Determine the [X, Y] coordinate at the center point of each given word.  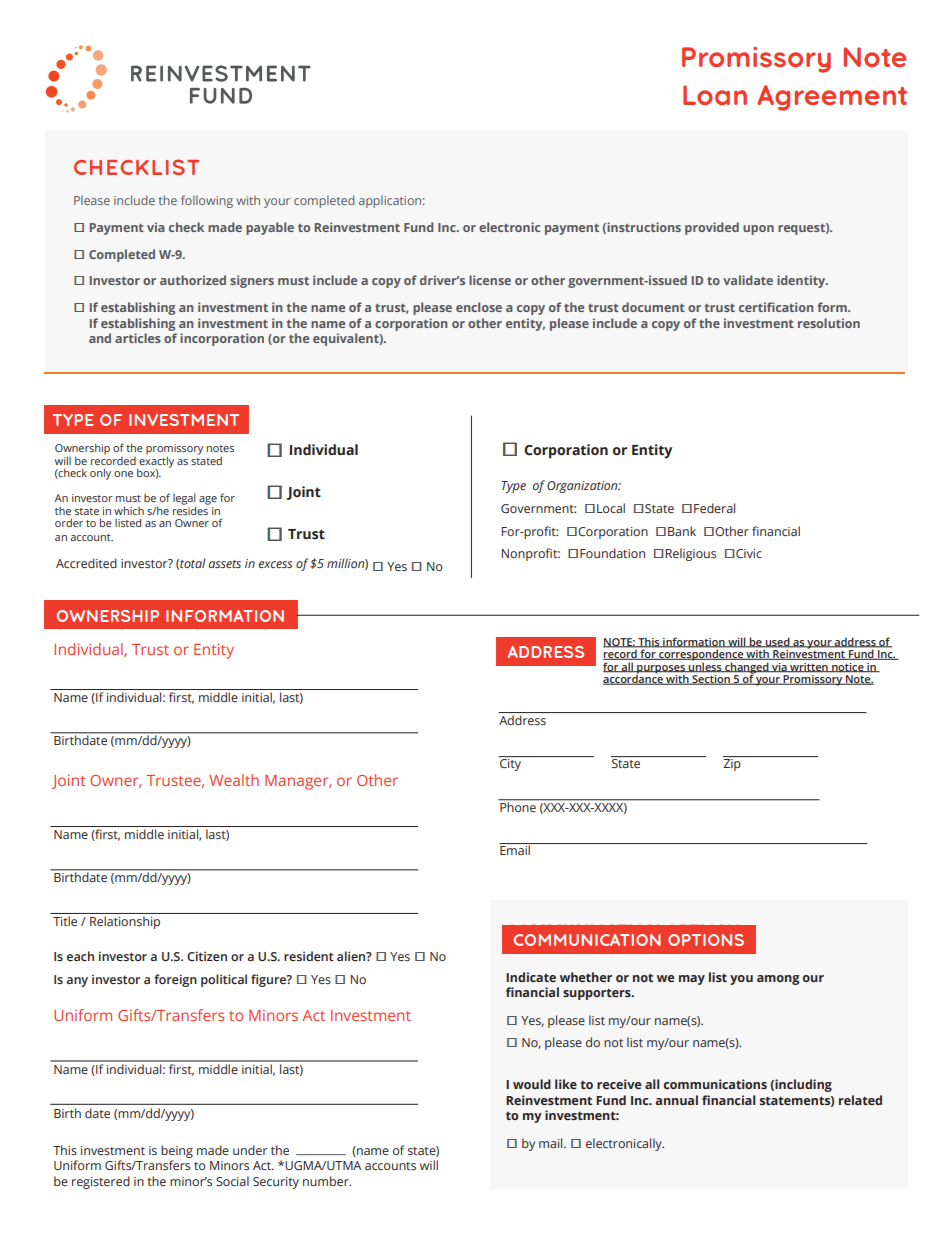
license [490, 280]
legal [184, 500]
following [207, 201]
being [177, 1151]
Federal [714, 508]
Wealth [234, 780]
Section [711, 680]
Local [611, 508]
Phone [518, 806]
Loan [715, 95]
